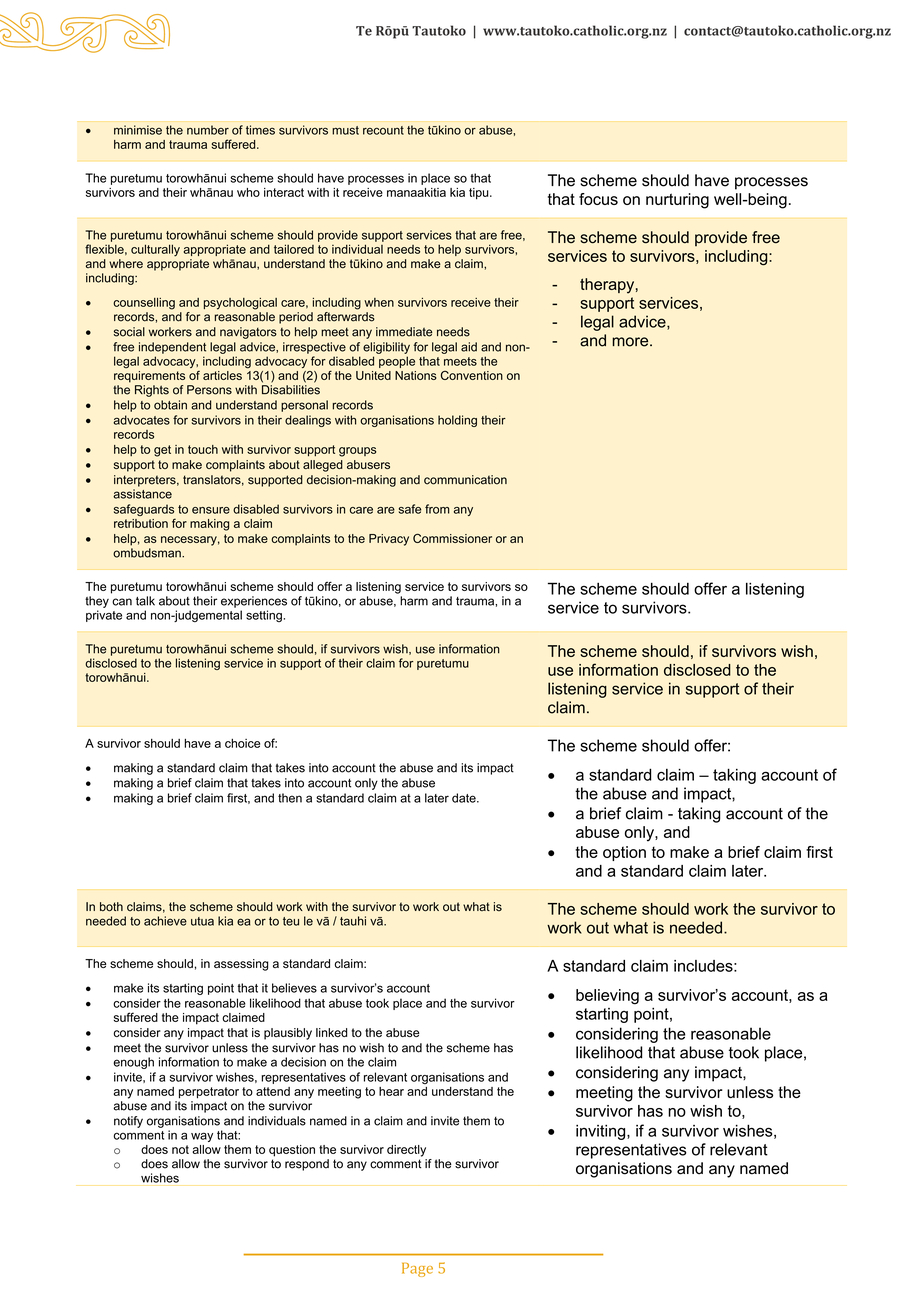  What do you see at coordinates (465, 798) in the screenshot?
I see `date` at bounding box center [465, 798].
